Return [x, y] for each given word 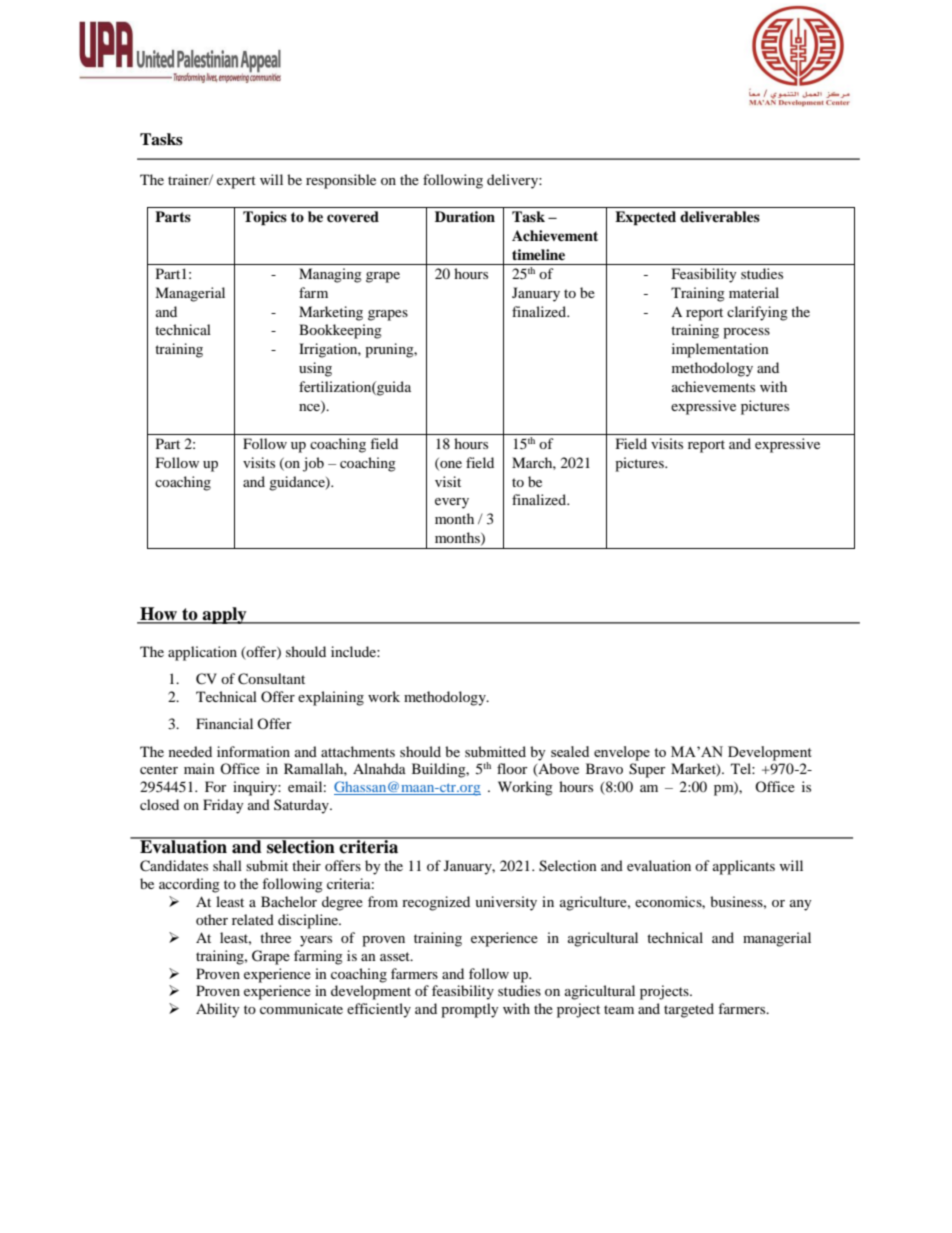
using [315, 369]
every [452, 503]
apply [224, 615]
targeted [689, 1010]
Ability [218, 1010]
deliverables [720, 216]
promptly [470, 1010]
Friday [223, 806]
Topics [265, 218]
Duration [465, 217]
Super [647, 770]
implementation [720, 350]
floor [512, 768]
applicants [744, 867]
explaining [331, 698]
